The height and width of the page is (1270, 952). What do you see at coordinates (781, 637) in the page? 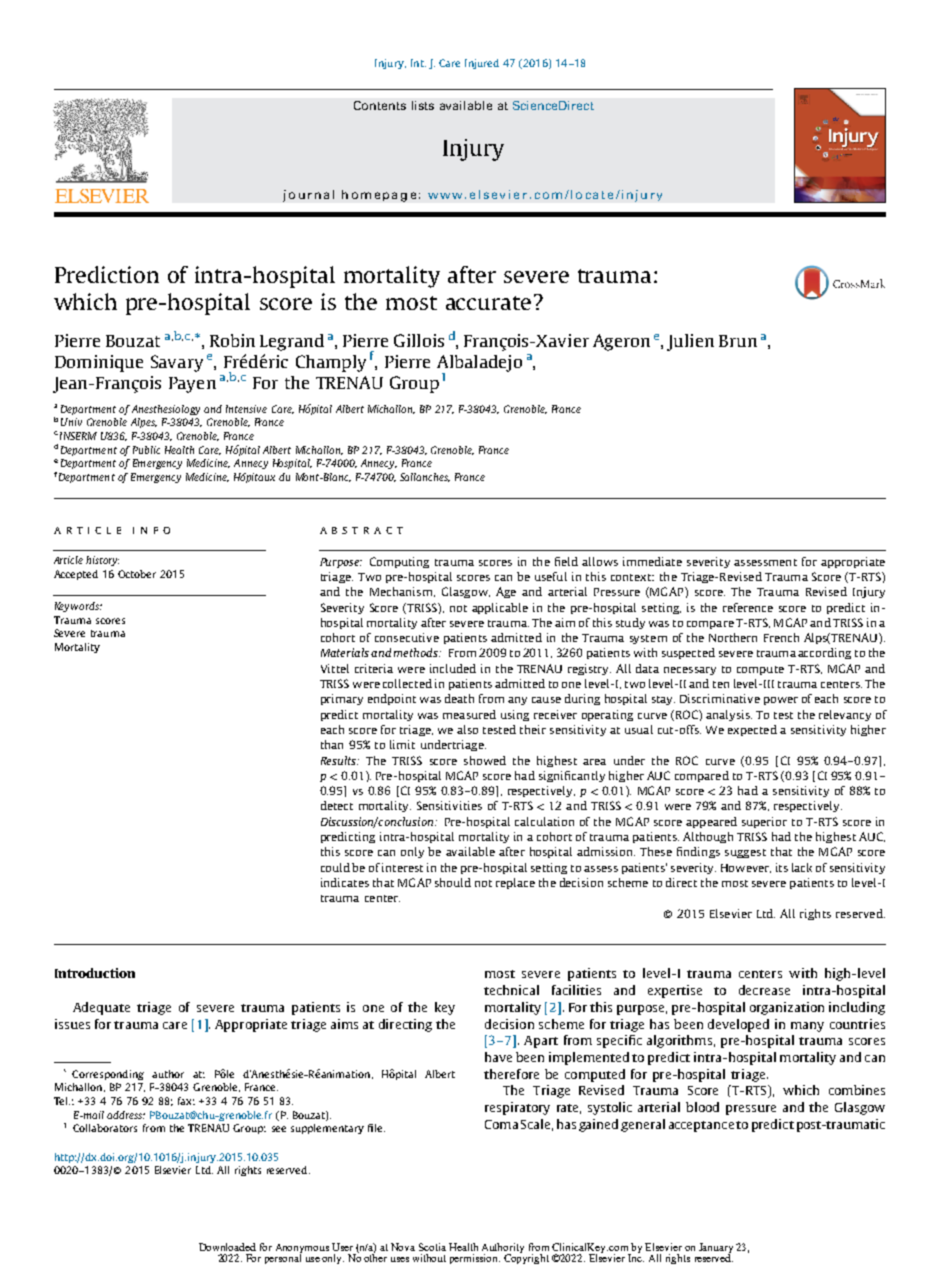
I see `French` at bounding box center [781, 637].
